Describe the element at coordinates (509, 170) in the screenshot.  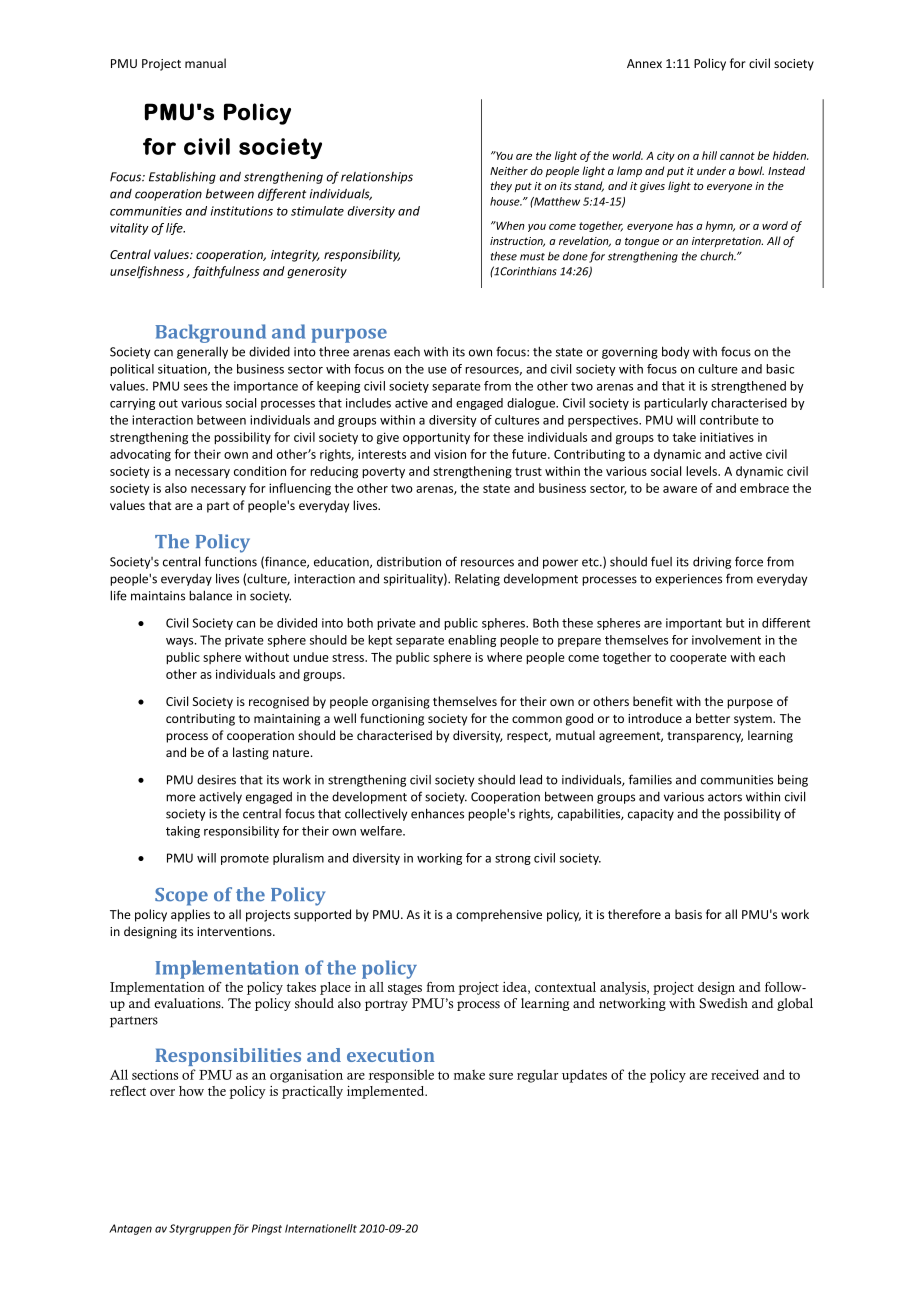
I see `Neither` at that location.
